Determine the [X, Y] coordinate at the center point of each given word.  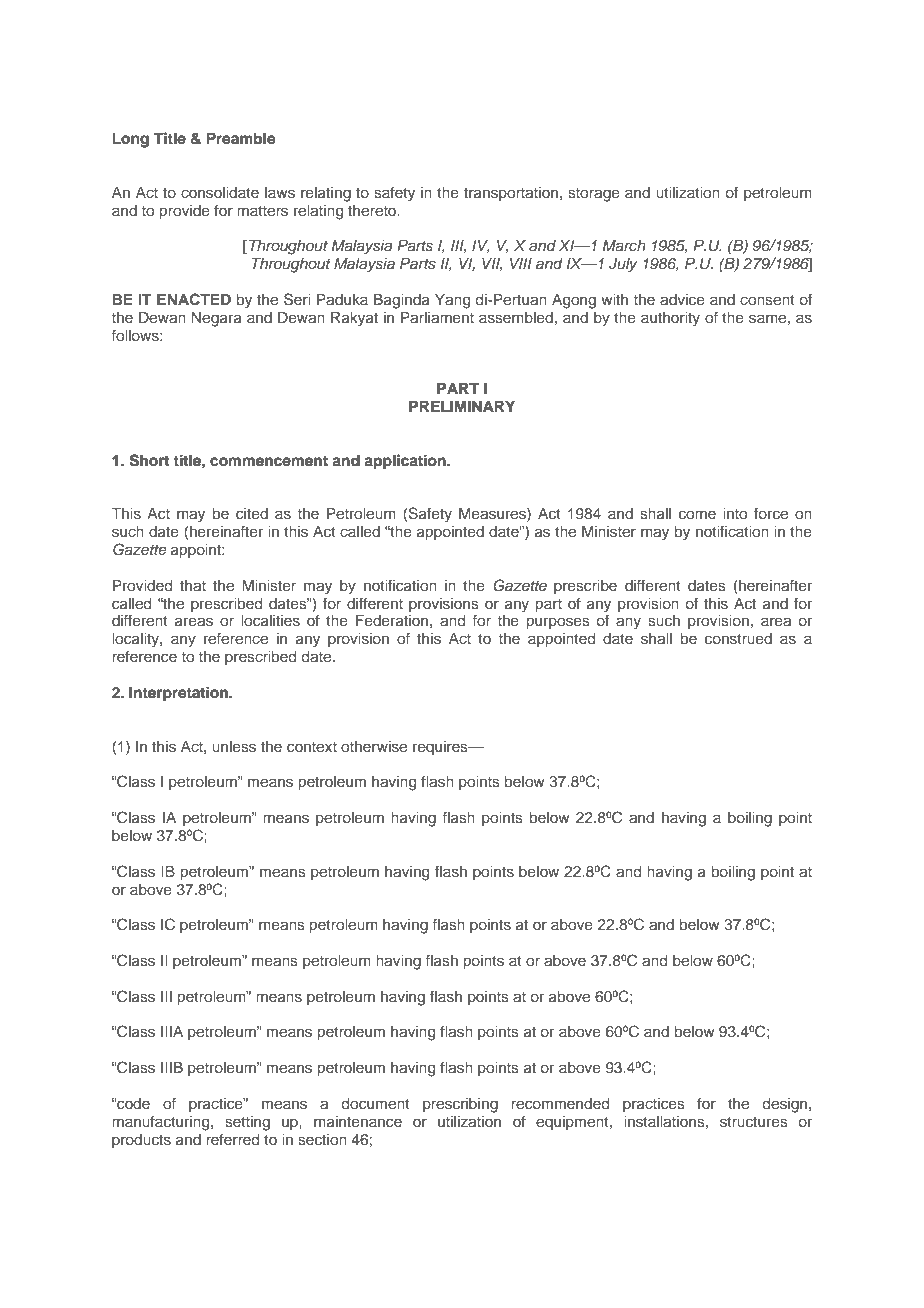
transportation [511, 194]
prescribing [460, 1105]
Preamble [241, 138]
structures [754, 1122]
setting [247, 1123]
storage [594, 195]
